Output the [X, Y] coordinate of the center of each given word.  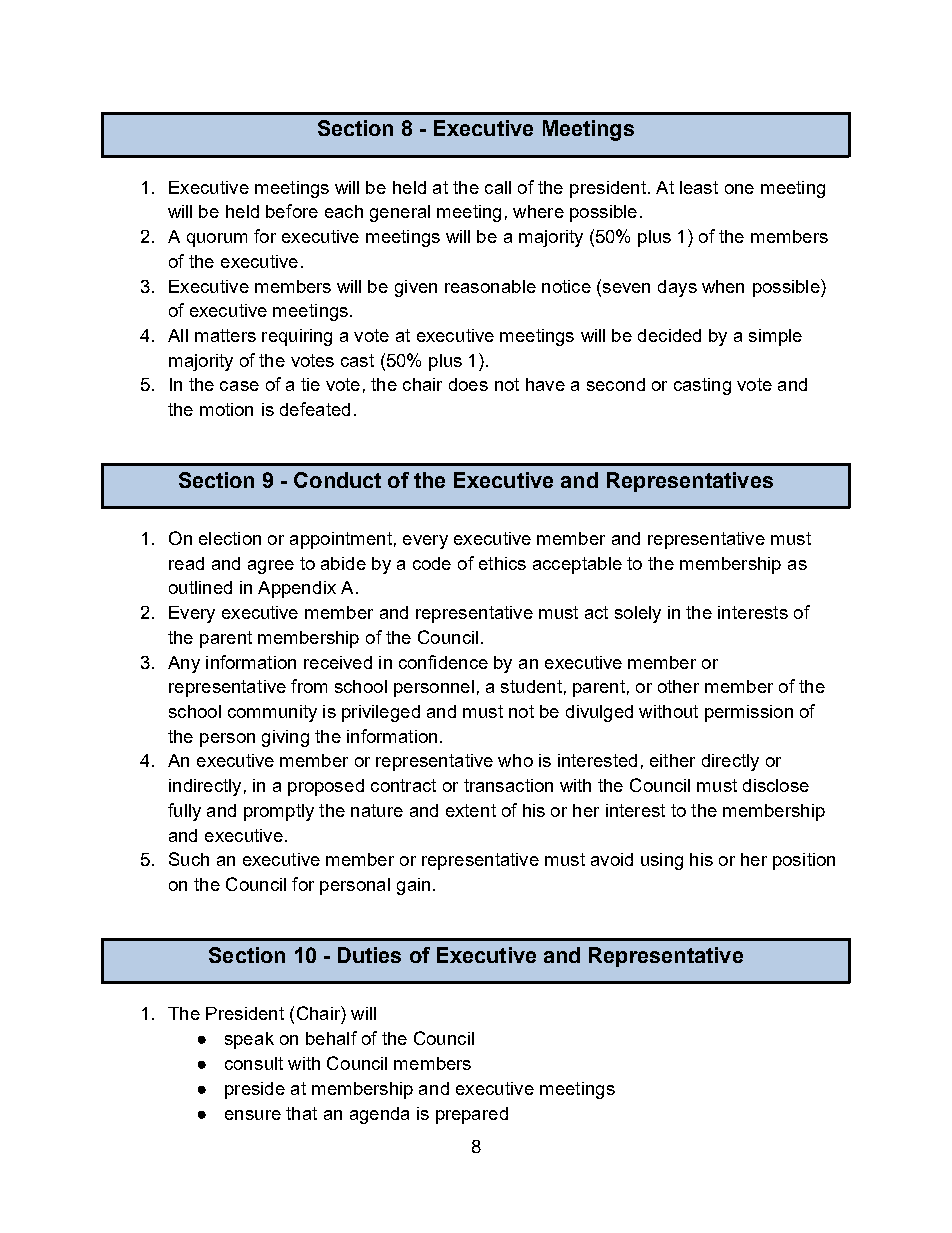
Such [189, 859]
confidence [443, 662]
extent [471, 810]
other [678, 686]
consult [254, 1063]
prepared [472, 1115]
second [616, 384]
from [309, 686]
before [292, 211]
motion [226, 409]
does [468, 384]
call [498, 187]
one [739, 189]
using [662, 861]
